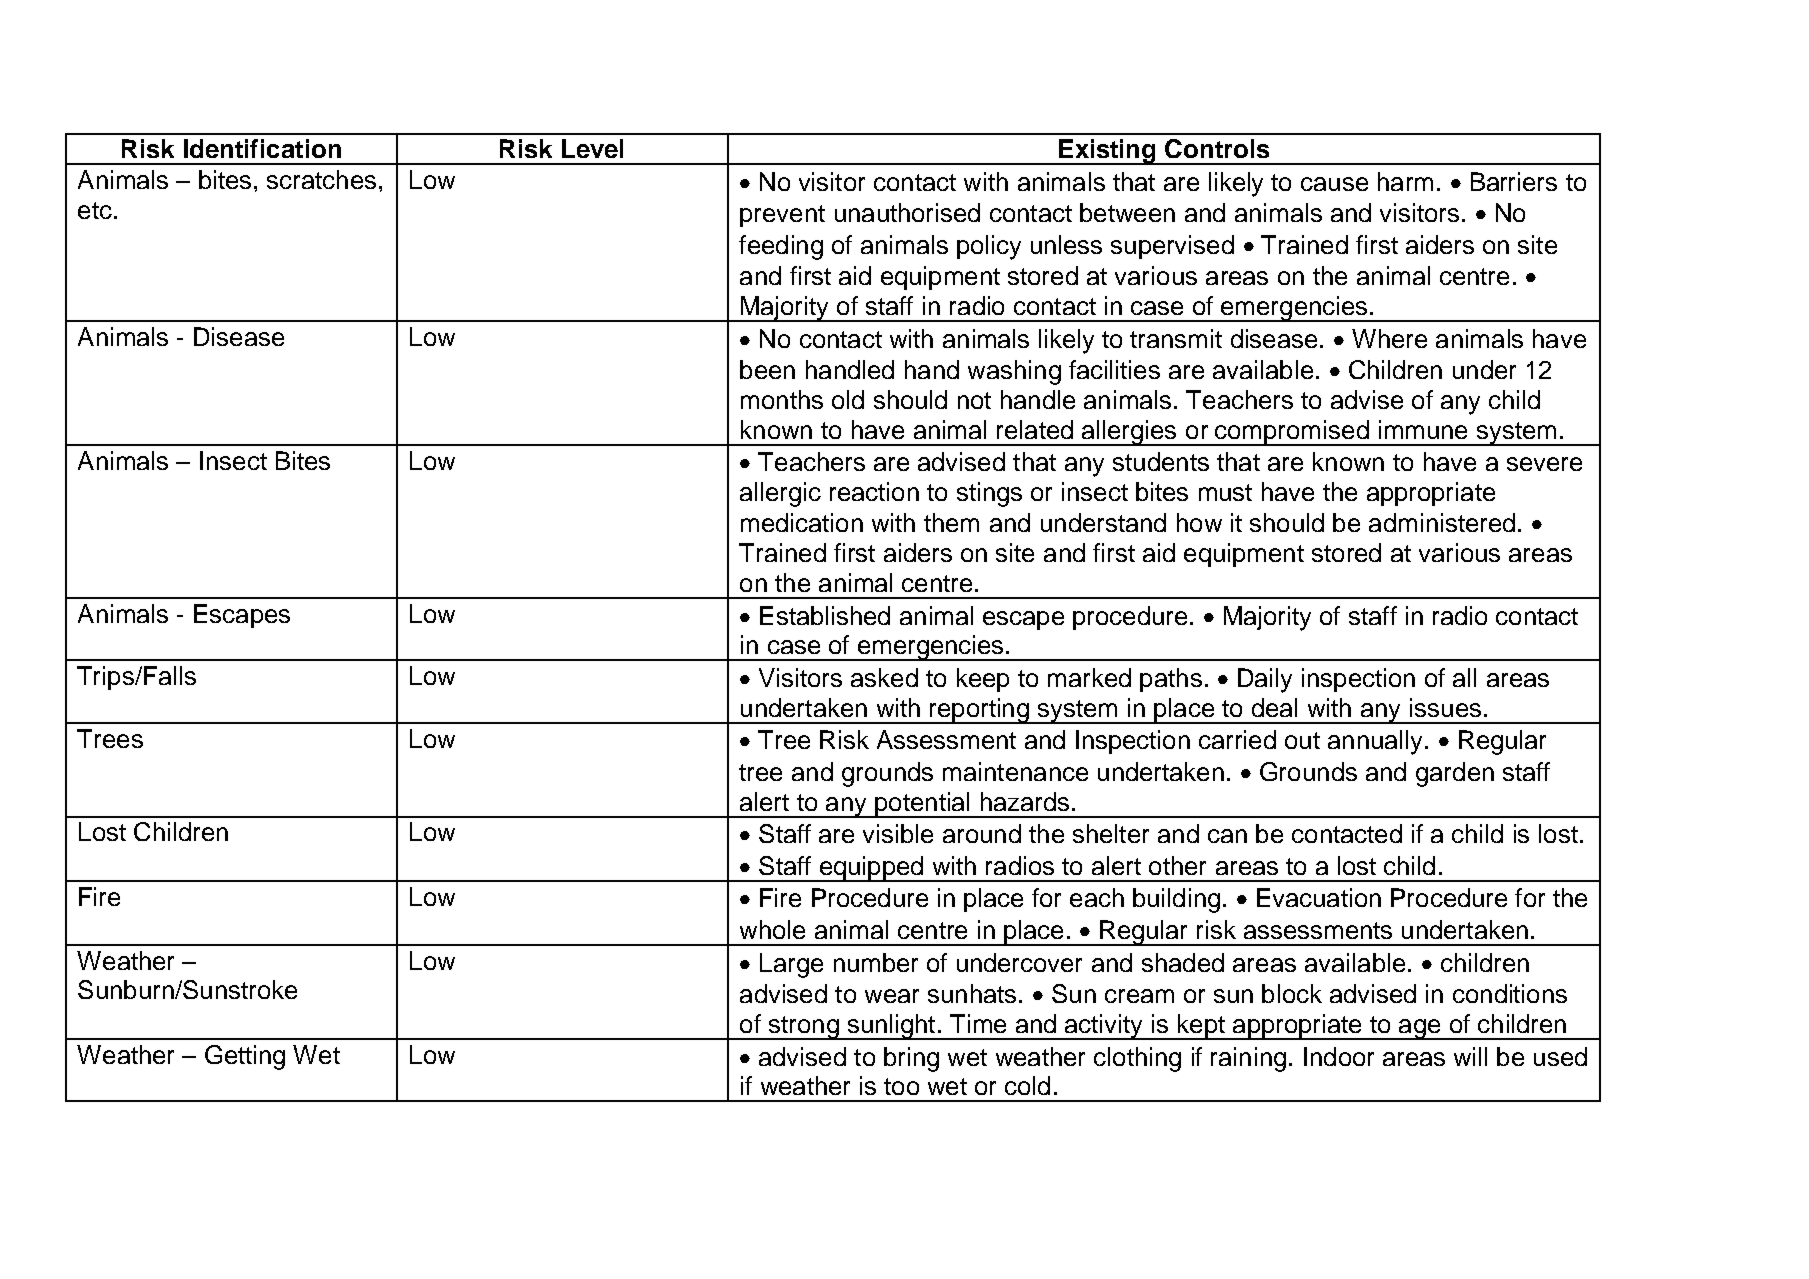 This screenshot has height=1279, width=1809. Describe the element at coordinates (1405, 181) in the screenshot. I see `harm` at that location.
